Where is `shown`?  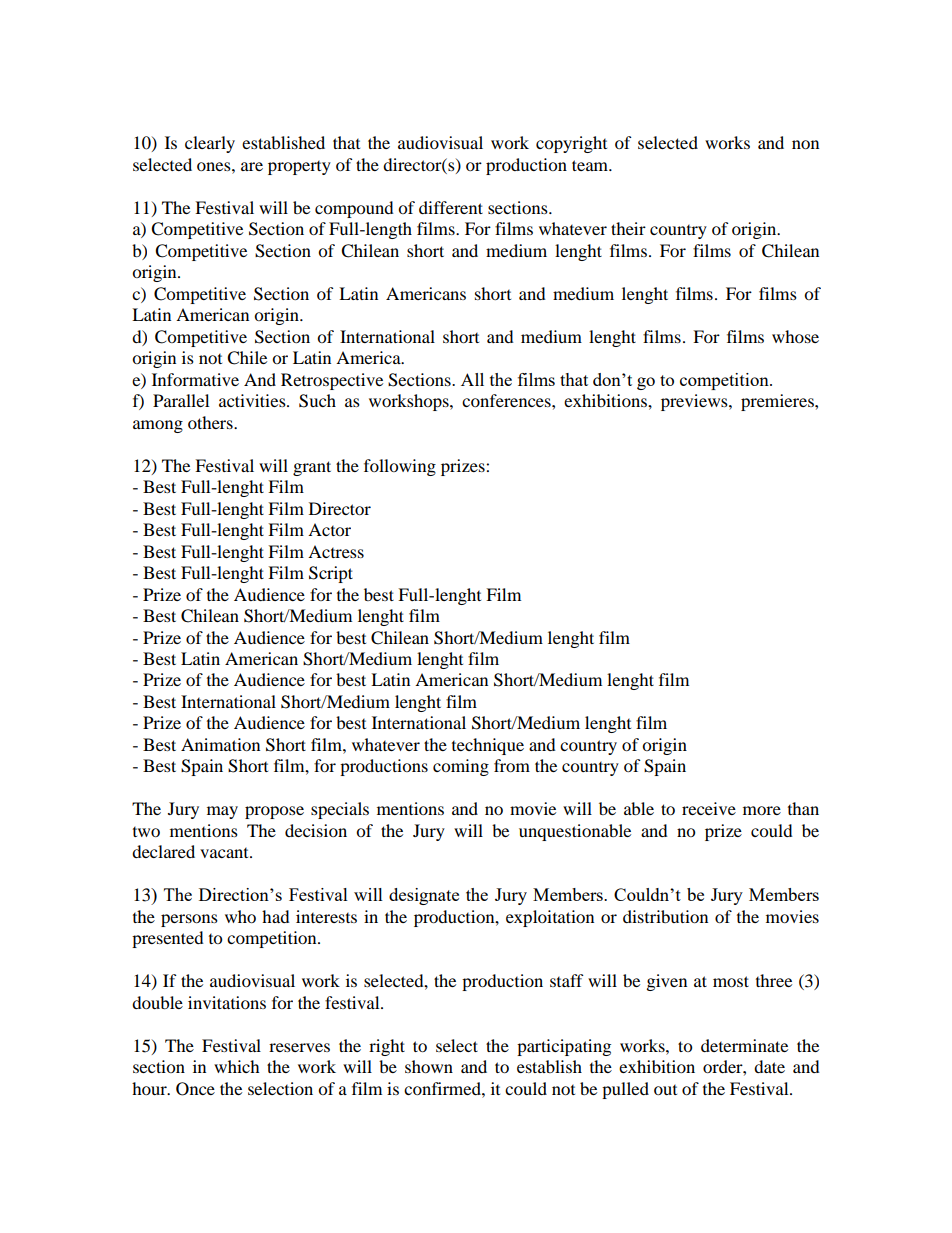 shown is located at coordinates (429, 1066).
